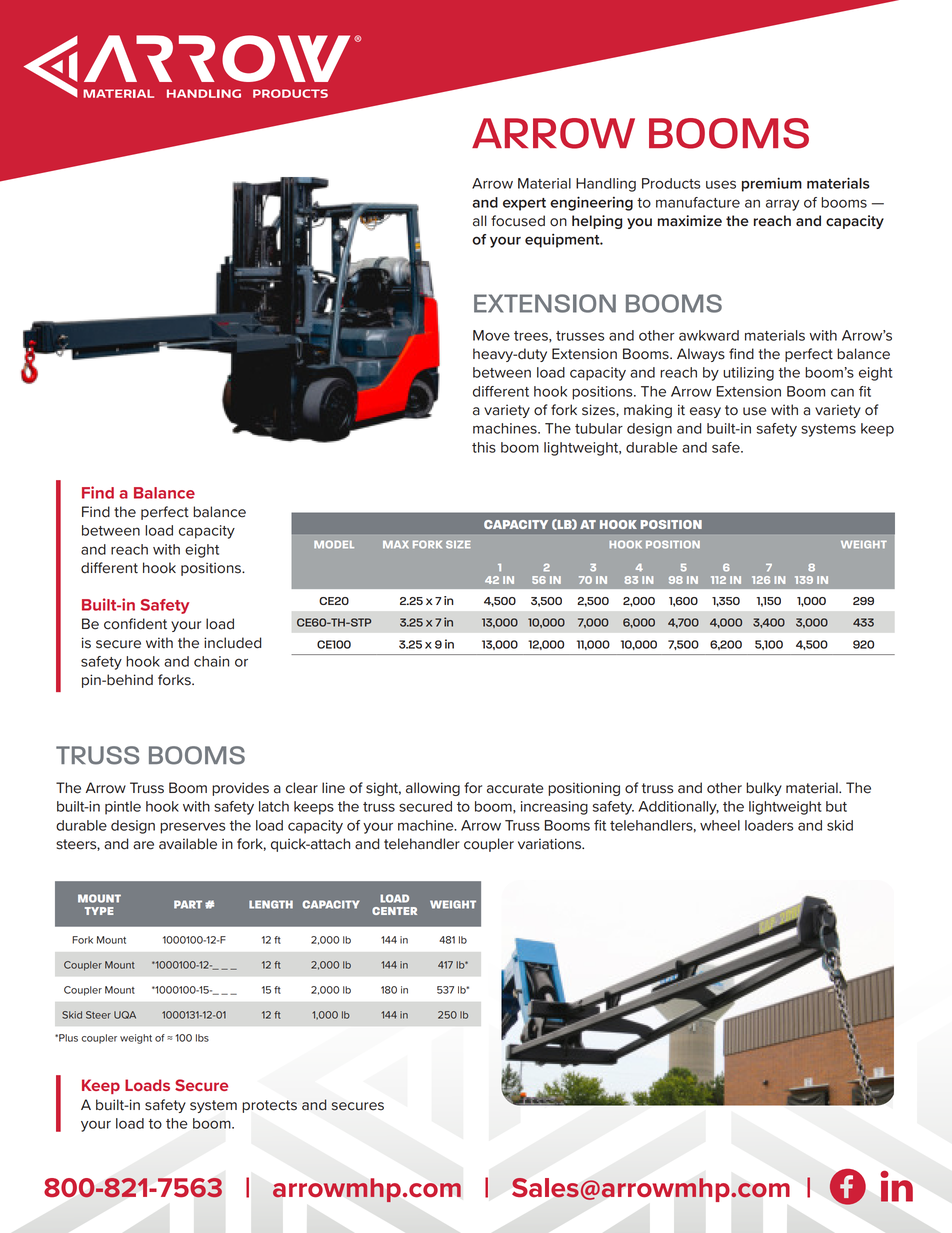 The width and height of the document is (952, 1233). Describe the element at coordinates (705, 412) in the document. I see `easy` at that location.
